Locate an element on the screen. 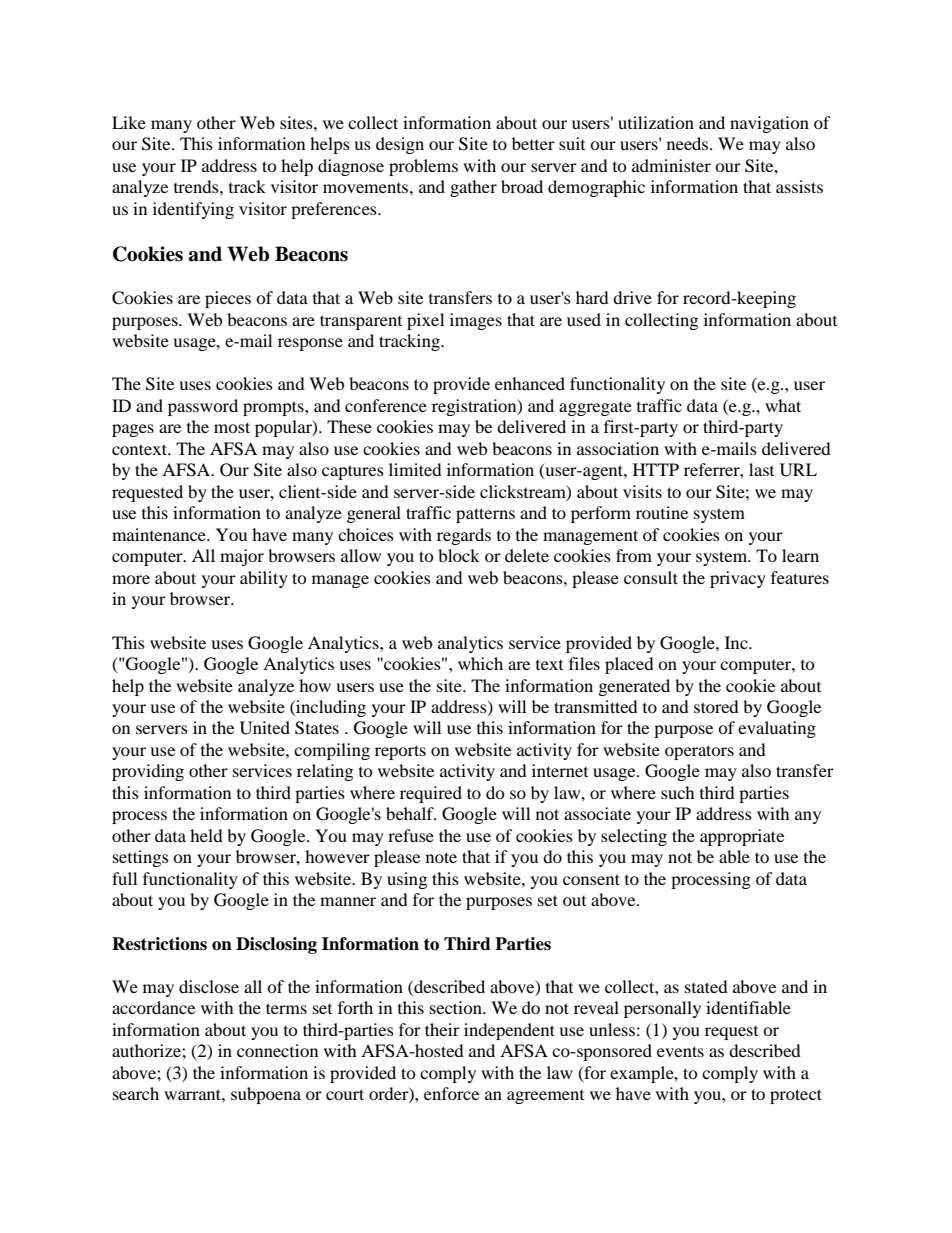  subpoena is located at coordinates (266, 1095).
